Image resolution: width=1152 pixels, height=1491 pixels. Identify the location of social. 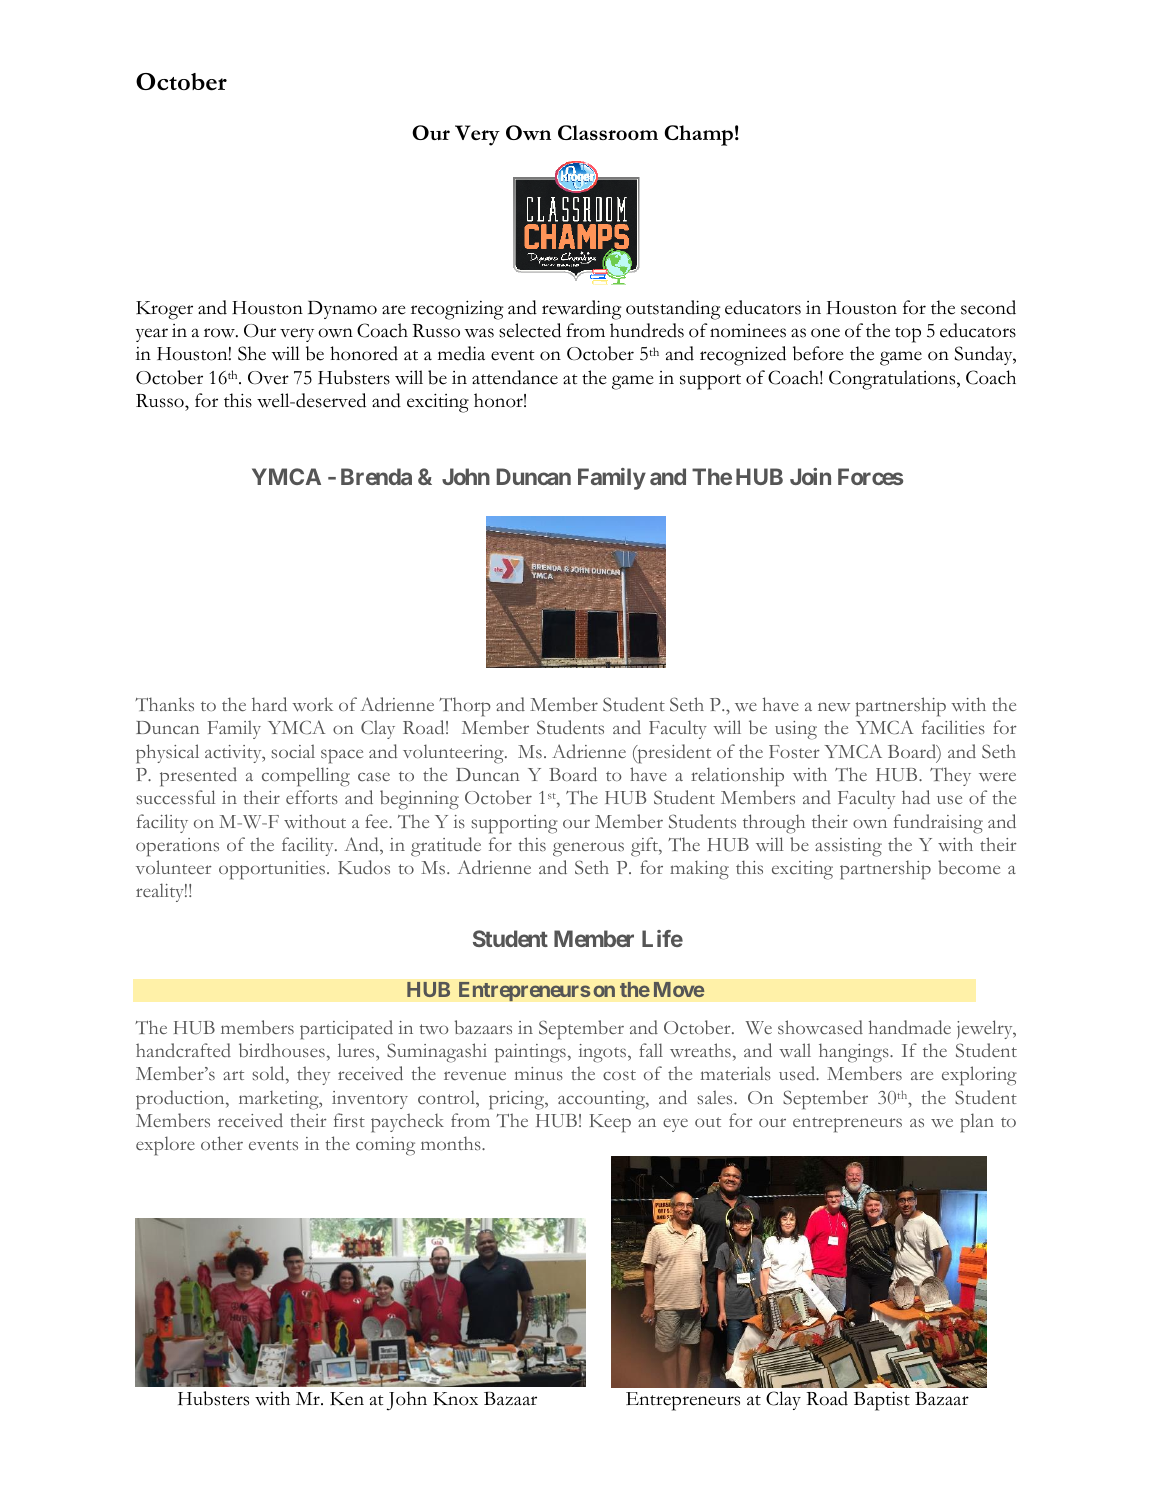
(293, 751).
